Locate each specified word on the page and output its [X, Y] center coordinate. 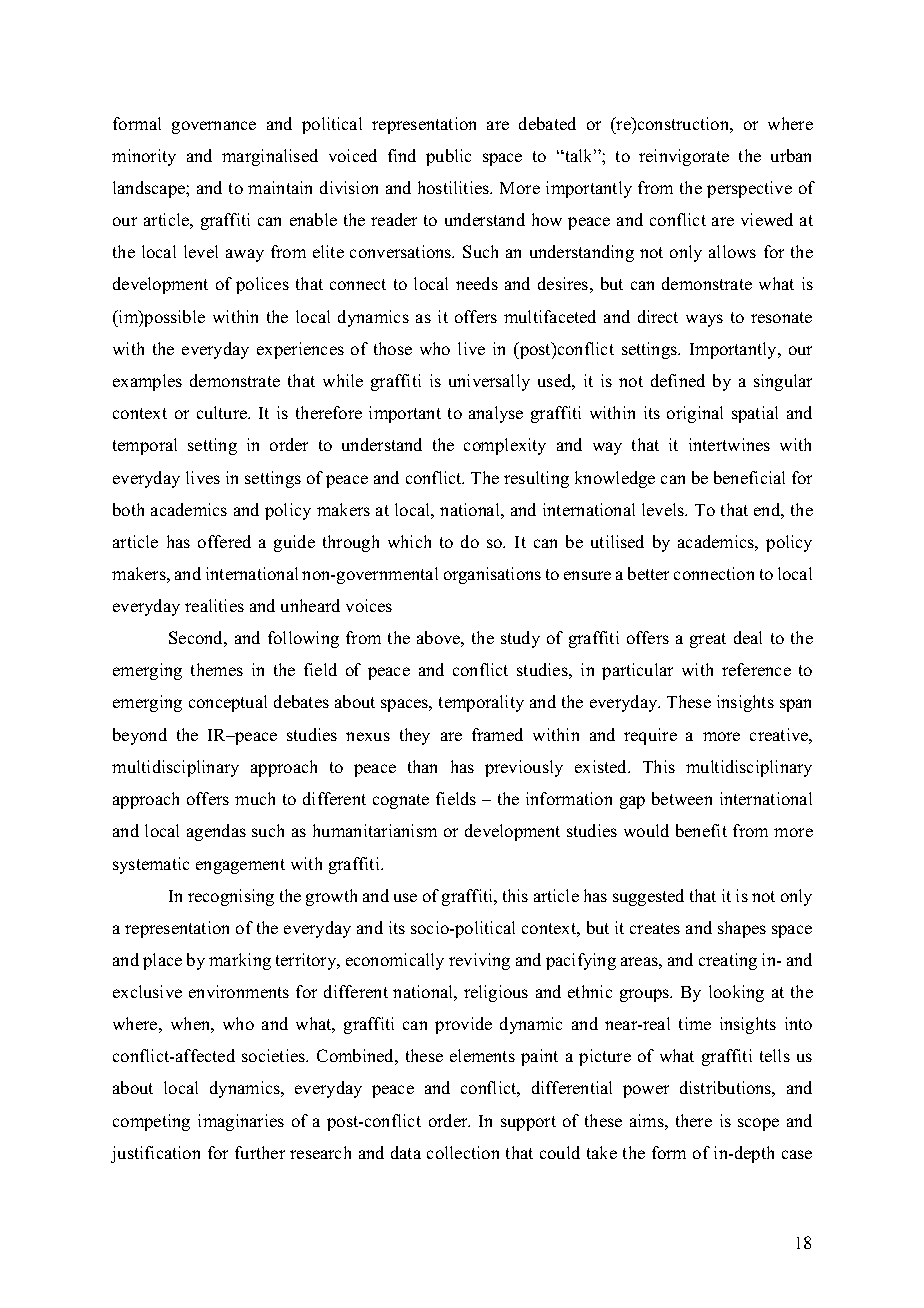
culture [223, 412]
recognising [231, 897]
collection [463, 1152]
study [520, 639]
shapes [742, 929]
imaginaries [241, 1122]
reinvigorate [684, 157]
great [708, 640]
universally [489, 382]
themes [217, 669]
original [695, 414]
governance [214, 127]
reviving [479, 961]
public [448, 157]
